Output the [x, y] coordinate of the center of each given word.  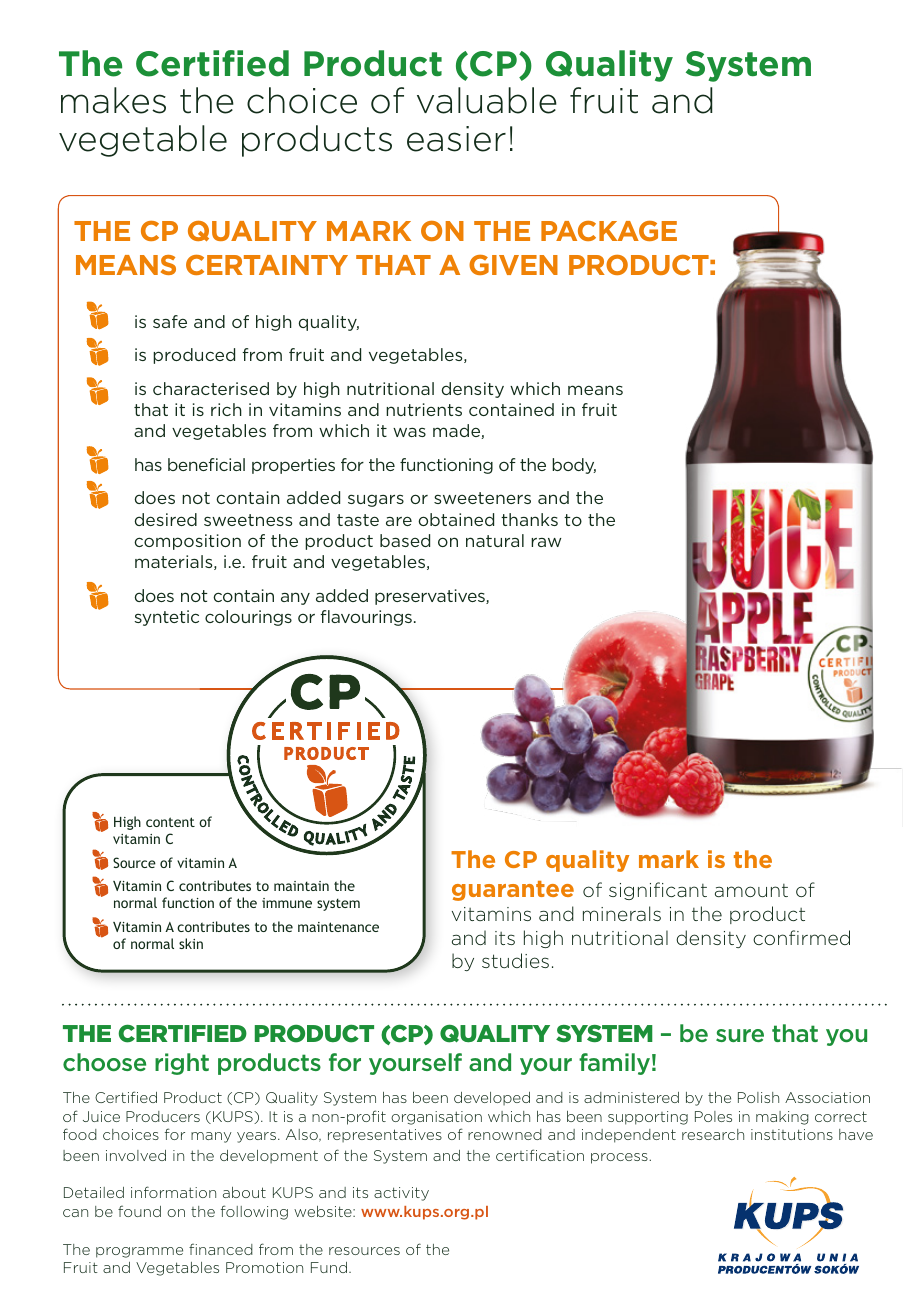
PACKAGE [609, 231]
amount [751, 890]
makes [113, 100]
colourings [248, 618]
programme [139, 1252]
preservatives [431, 597]
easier [456, 139]
